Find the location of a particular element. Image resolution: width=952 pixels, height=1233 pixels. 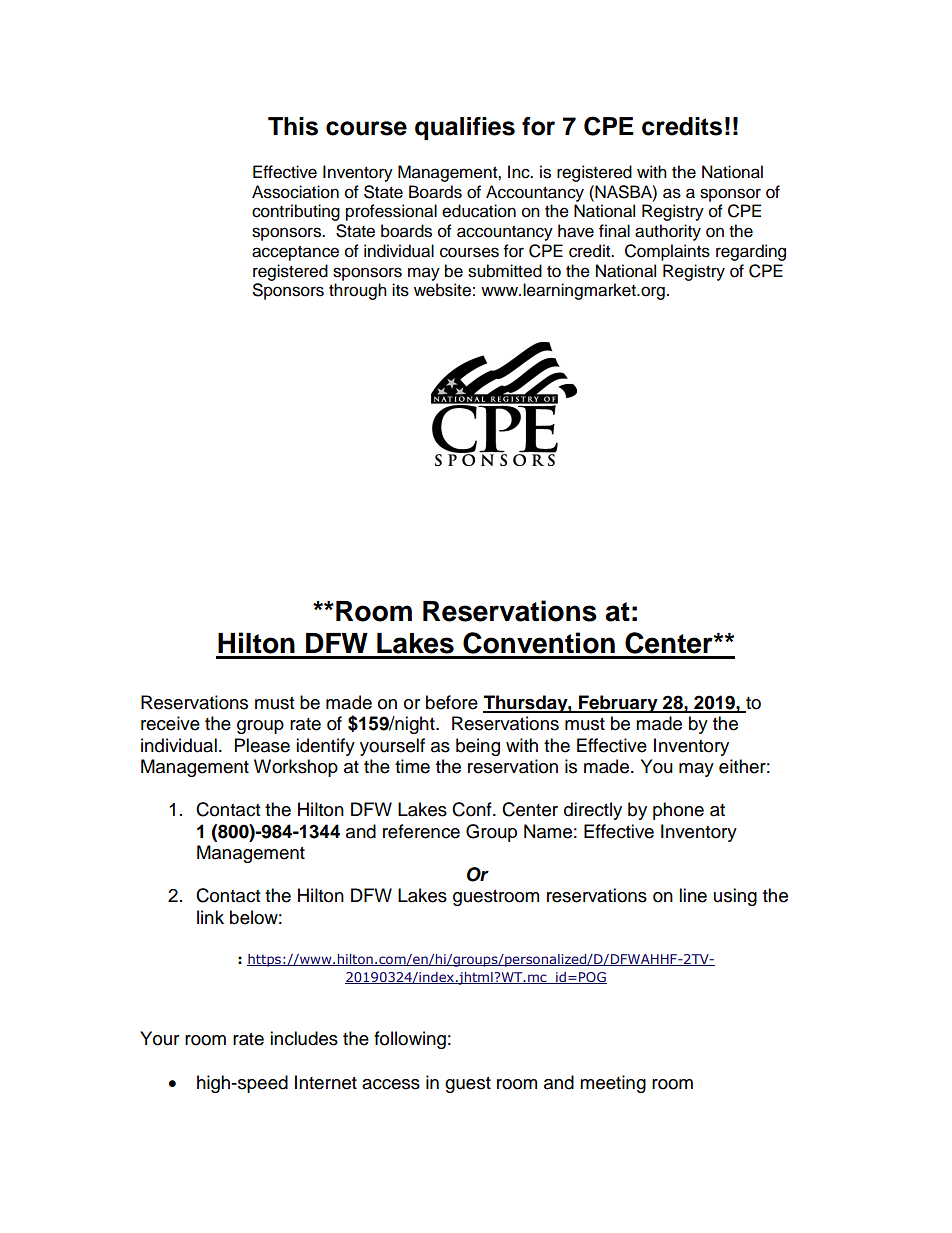

Complaints is located at coordinates (667, 252).
